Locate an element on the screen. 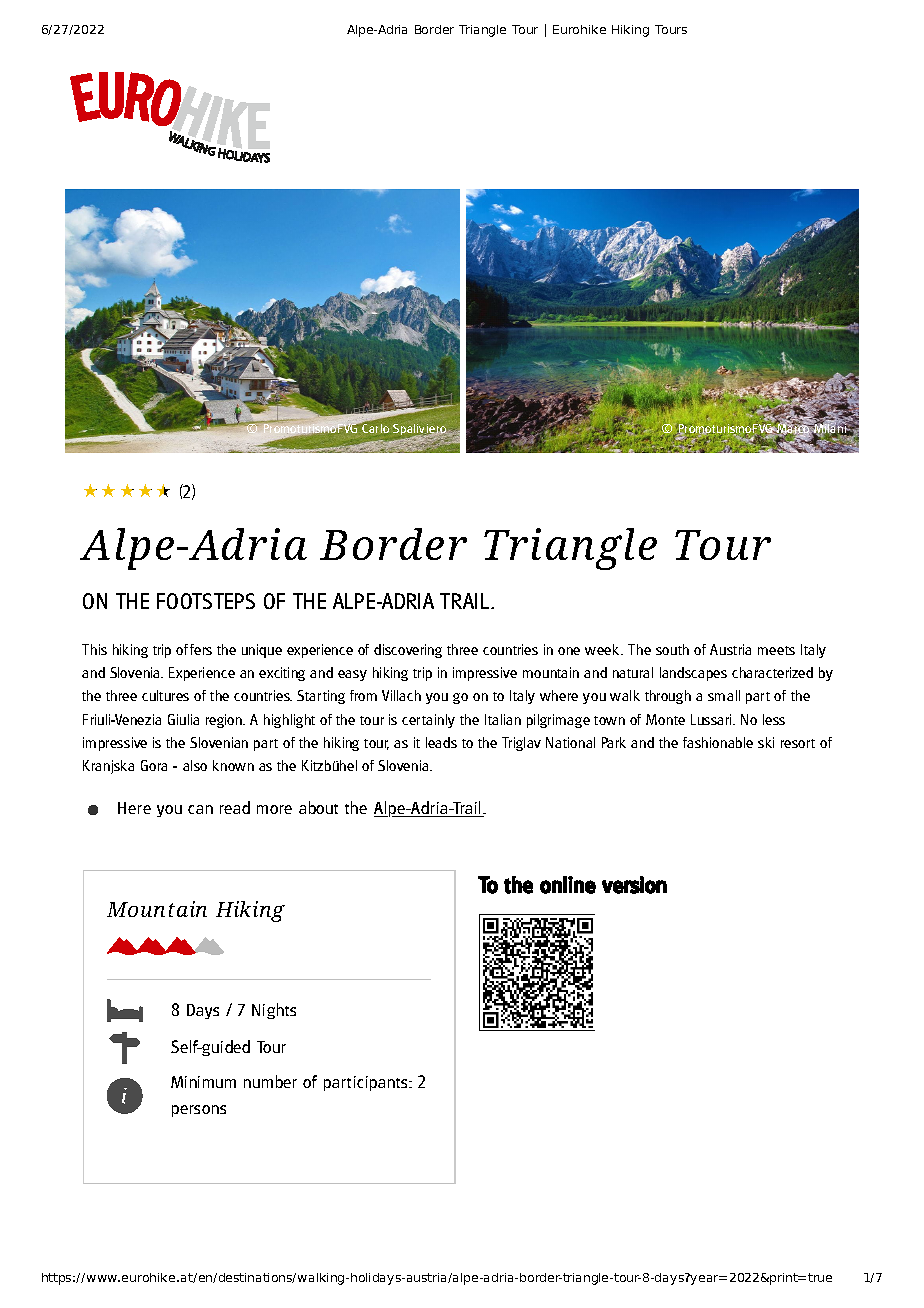 The height and width of the screenshot is (1308, 924). cultures is located at coordinates (165, 695).
